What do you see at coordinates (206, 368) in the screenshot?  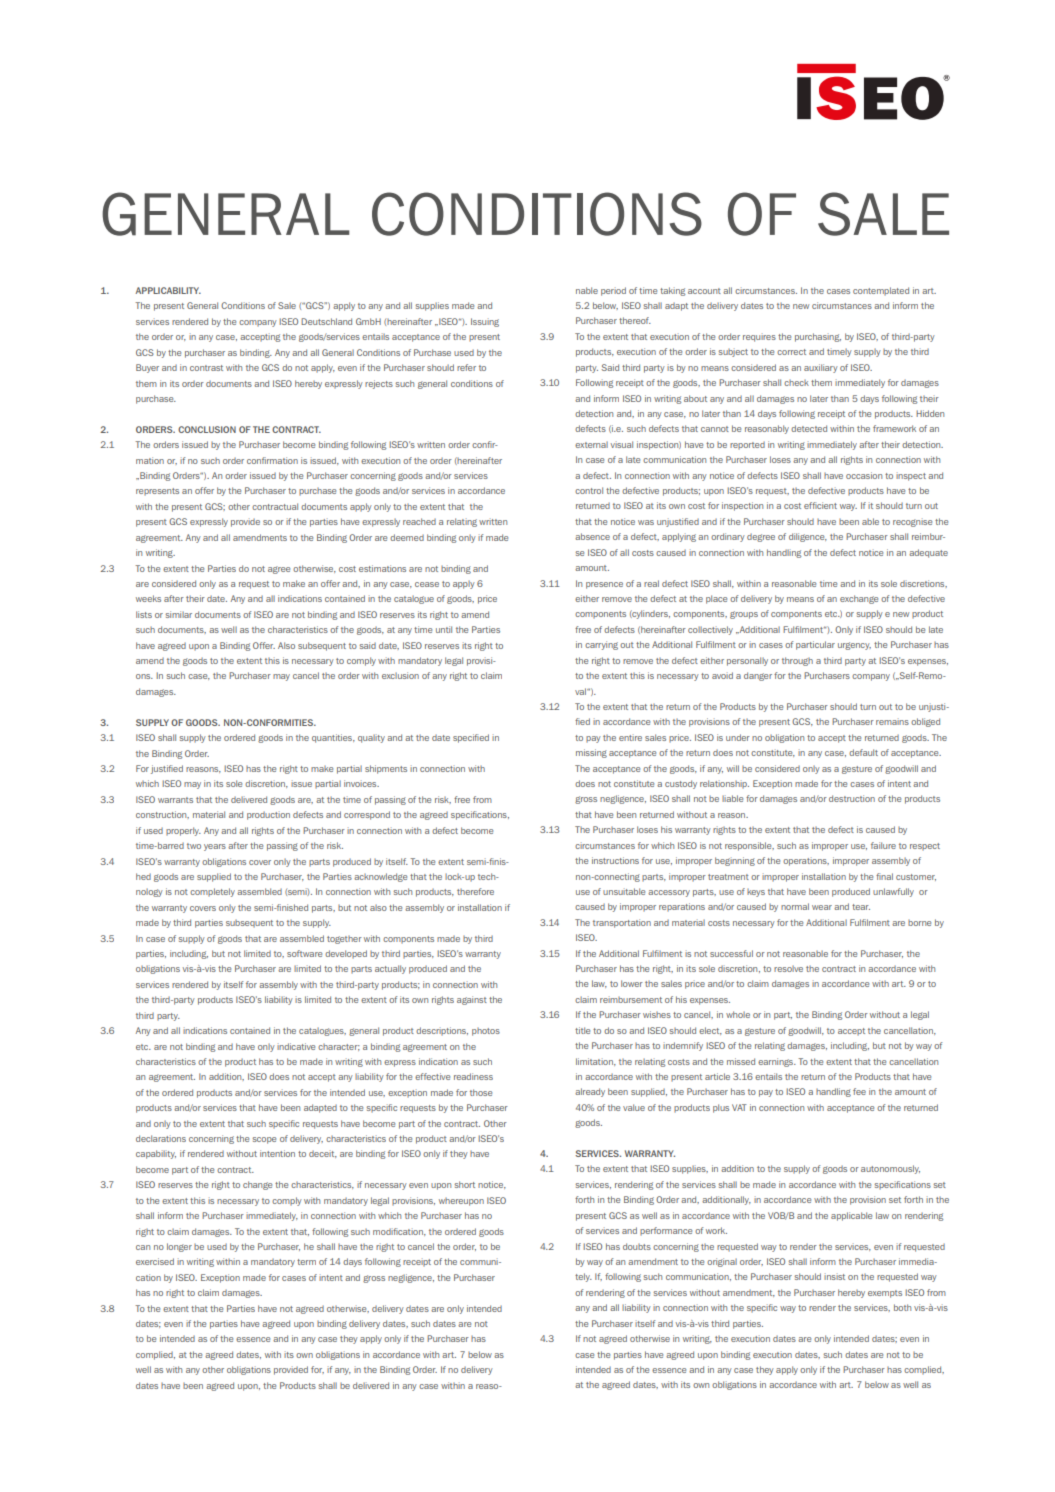 I see `contrast` at bounding box center [206, 368].
